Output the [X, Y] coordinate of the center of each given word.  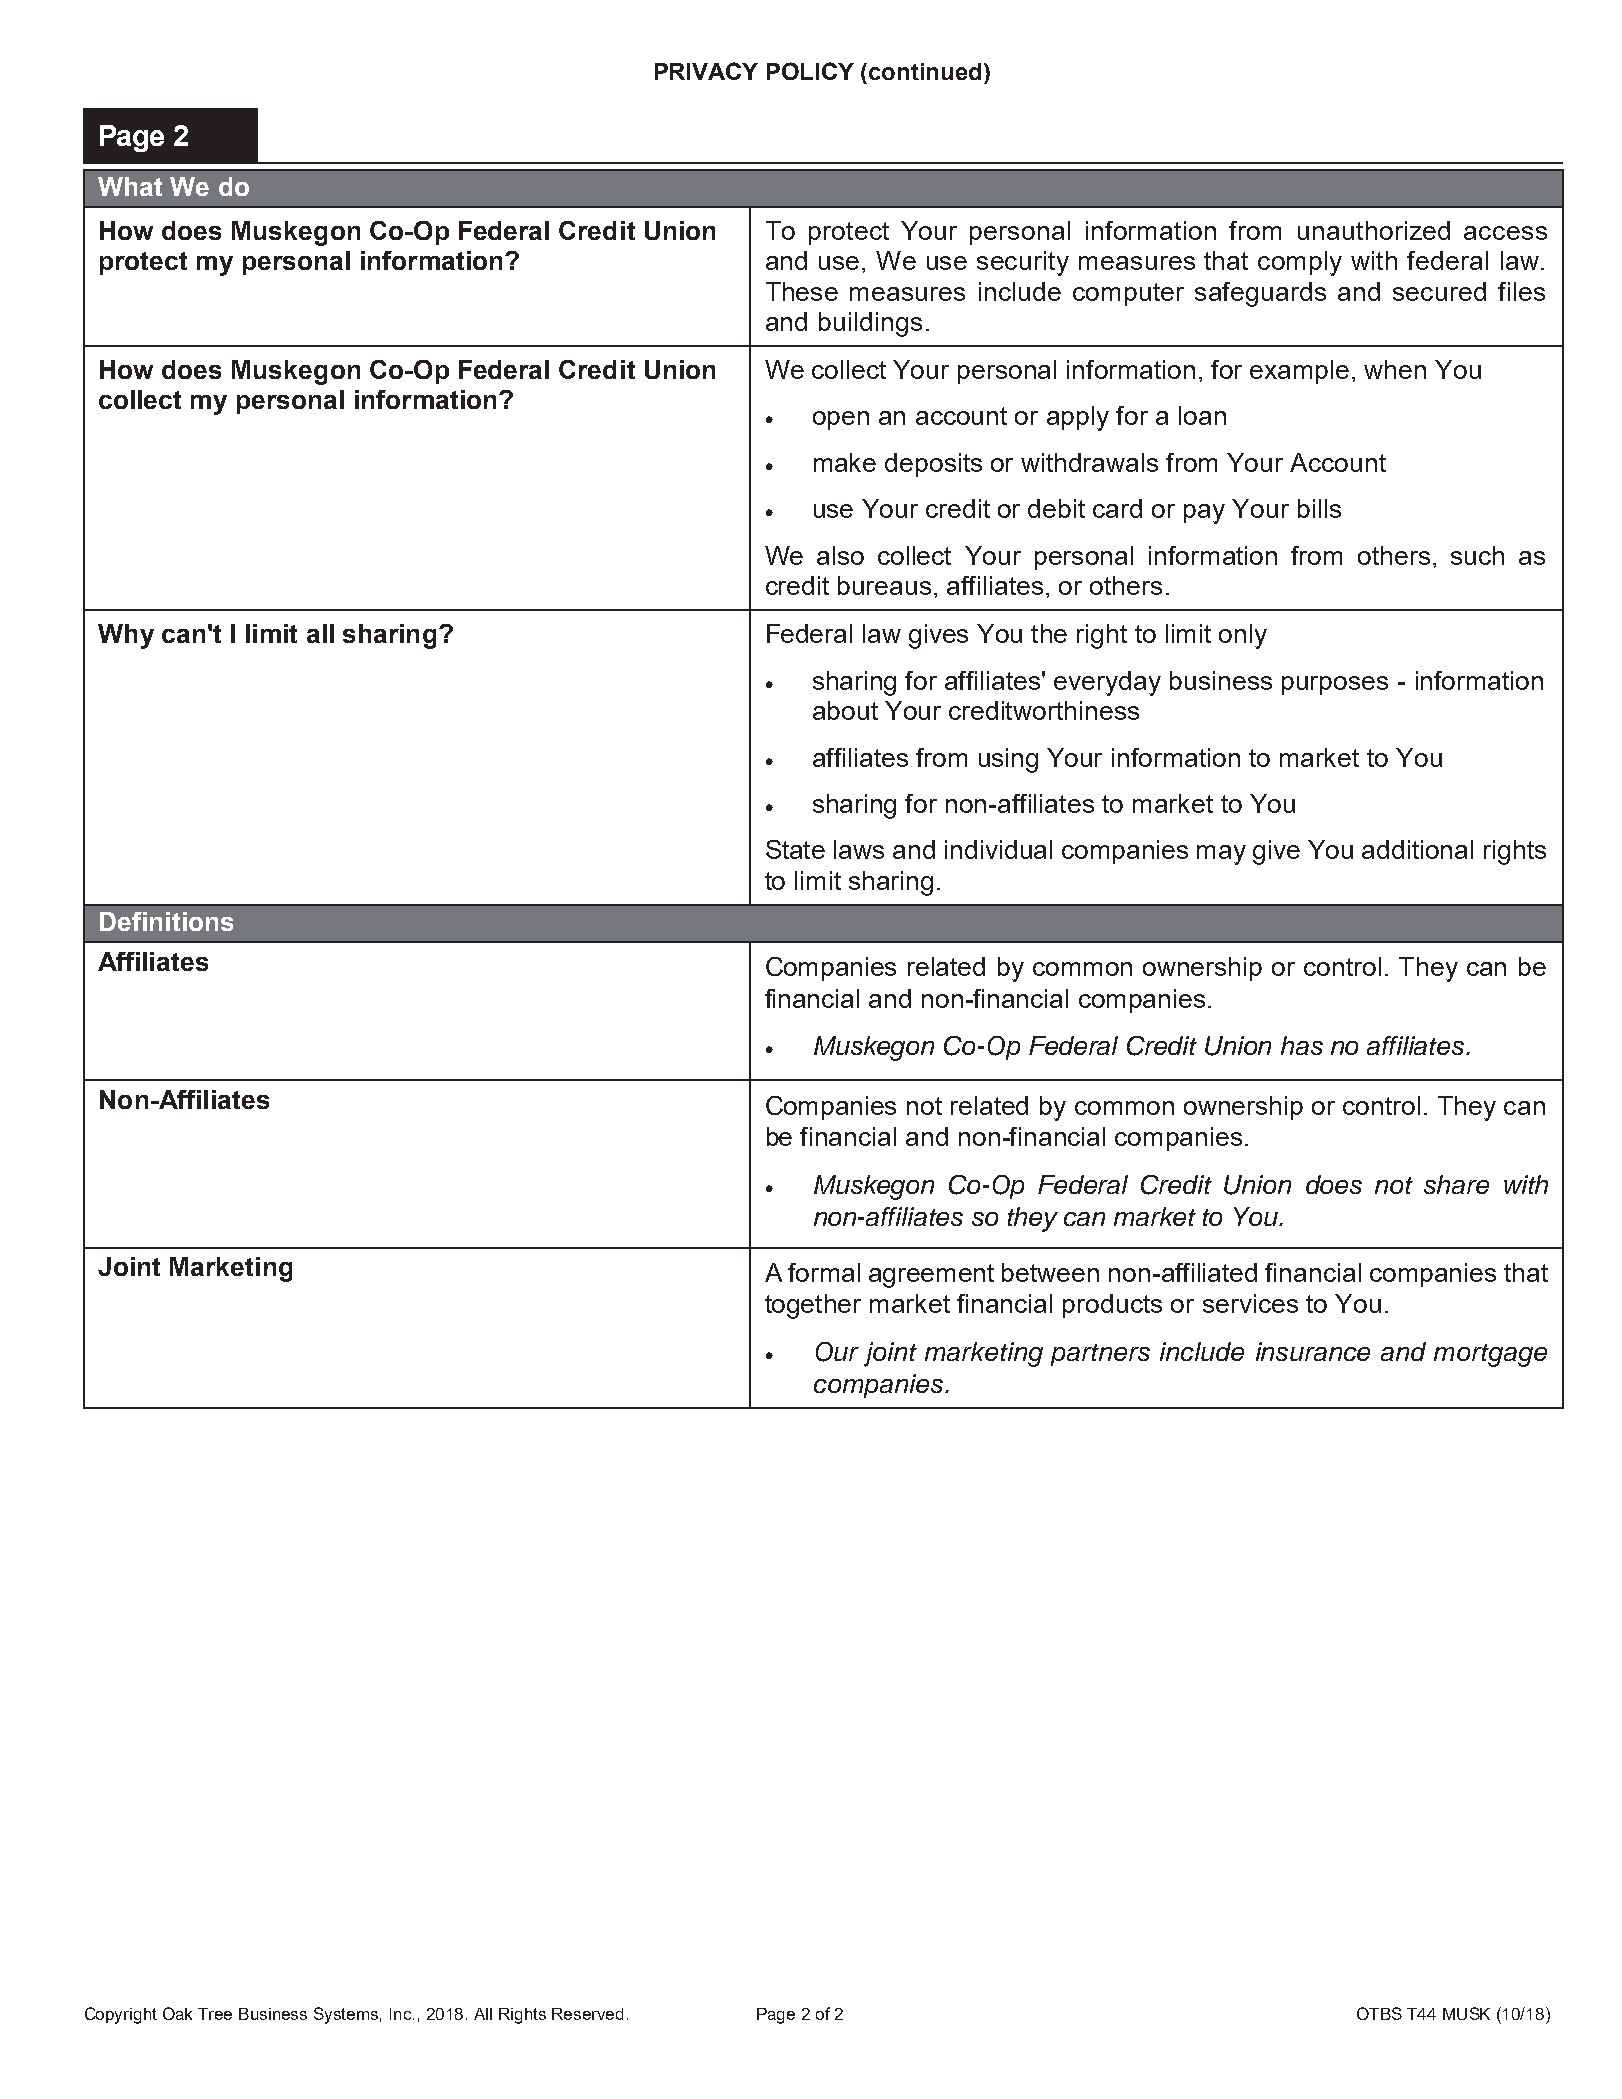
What [130, 186]
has [1302, 1045]
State [795, 849]
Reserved [587, 2014]
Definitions [166, 921]
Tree [215, 2014]
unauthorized [1374, 230]
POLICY [810, 71]
